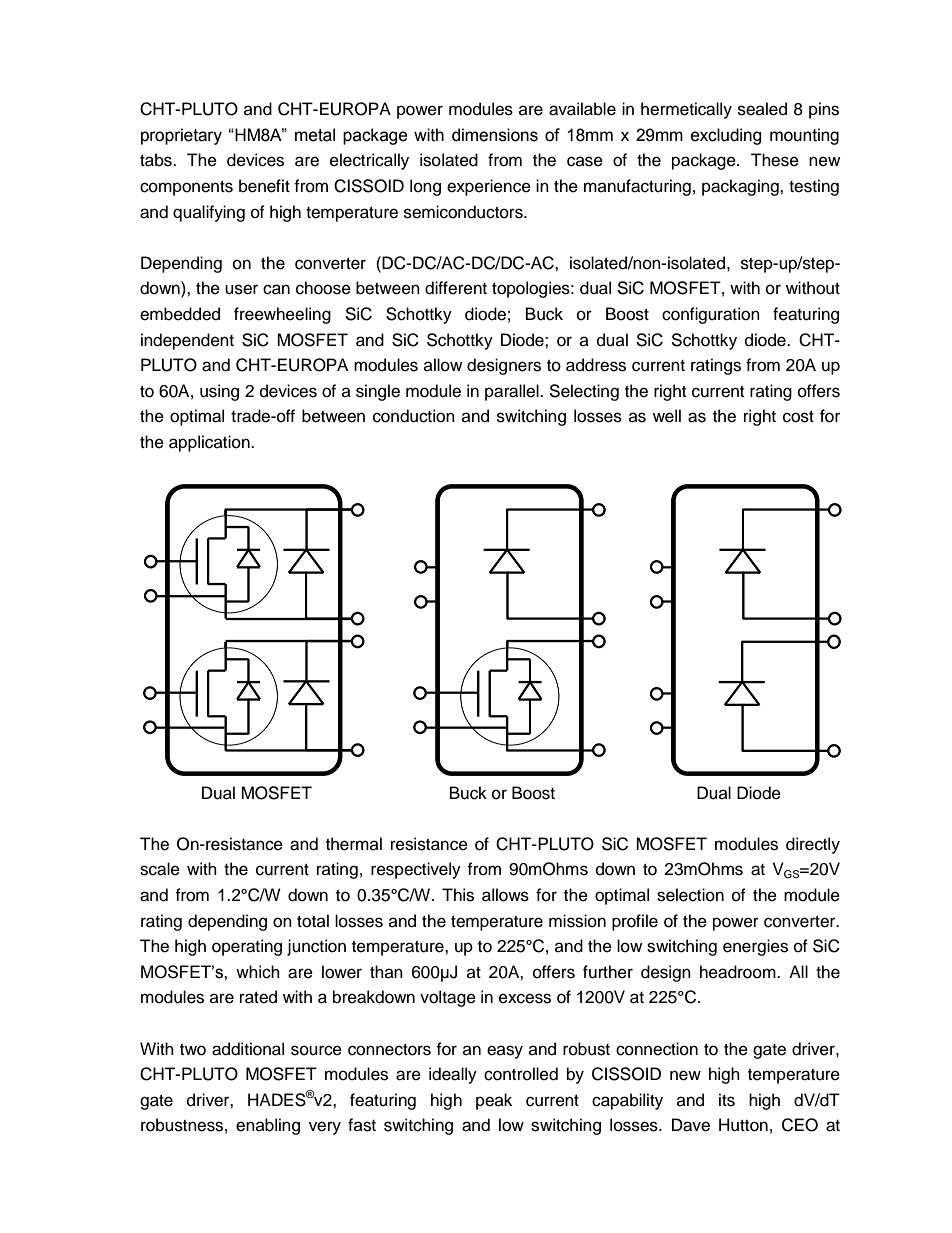 The width and height of the screenshot is (952, 1233). I want to click on using, so click(219, 392).
